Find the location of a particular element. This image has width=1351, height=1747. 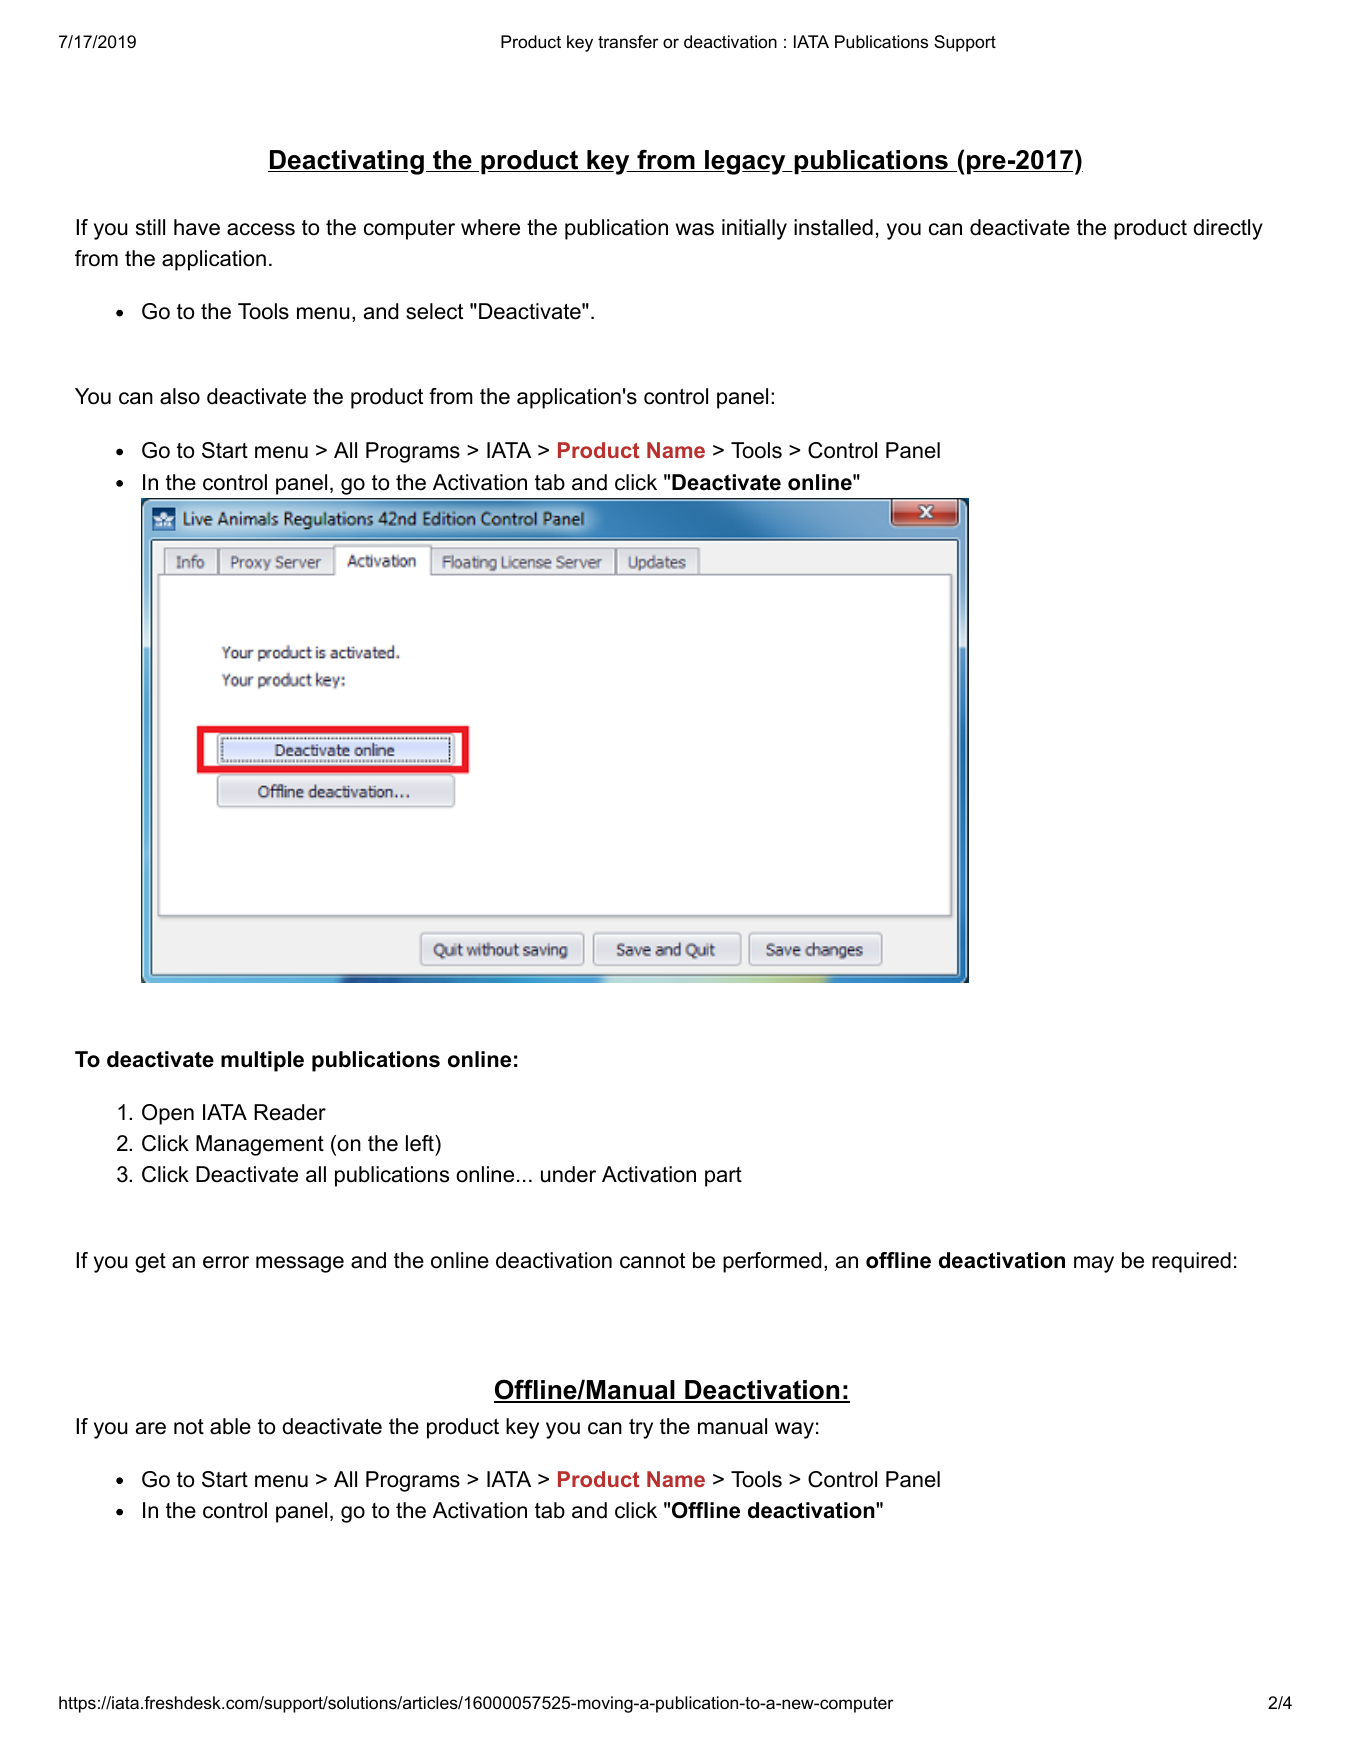

directly is located at coordinates (1228, 229).
